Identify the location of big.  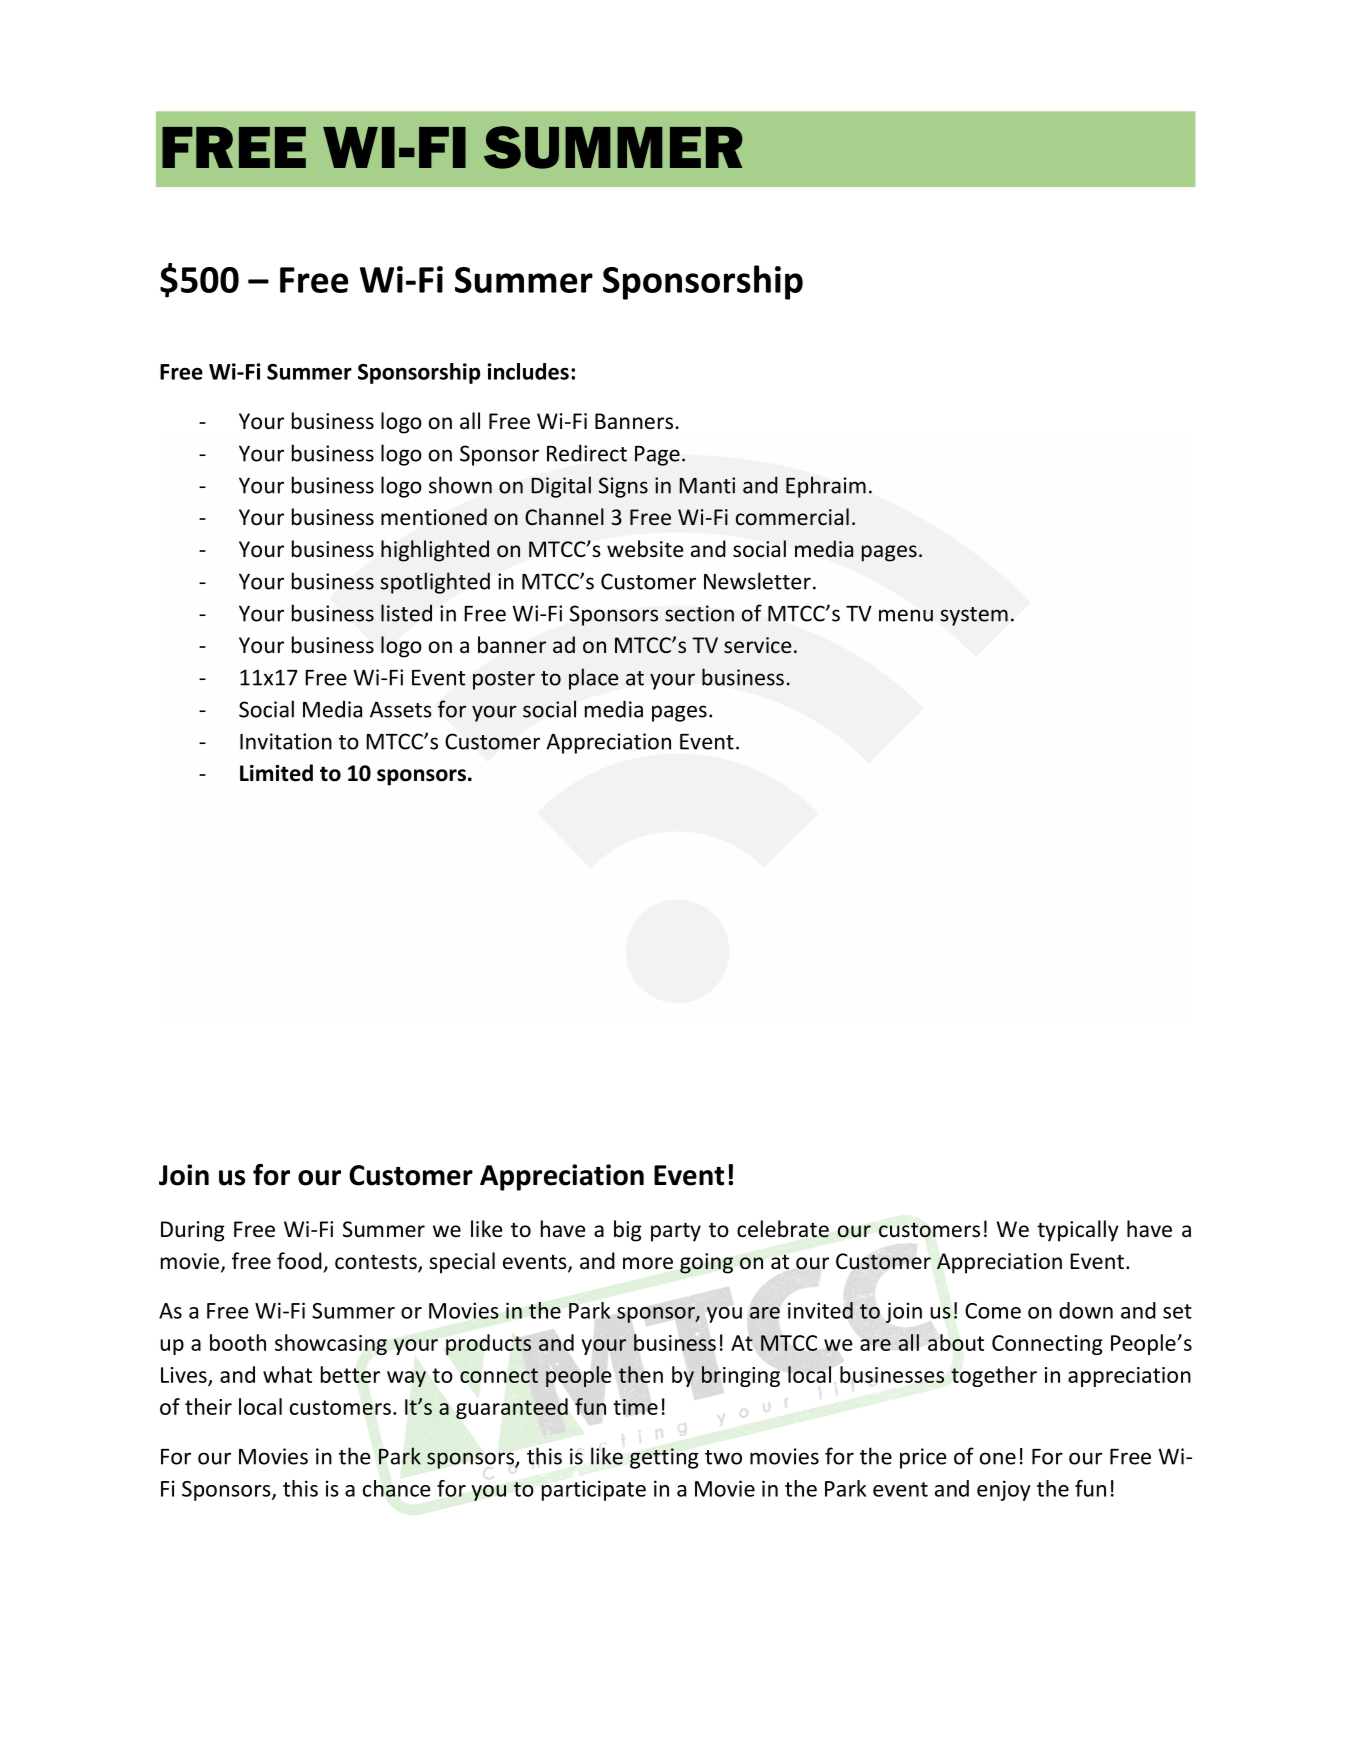
(628, 1231).
